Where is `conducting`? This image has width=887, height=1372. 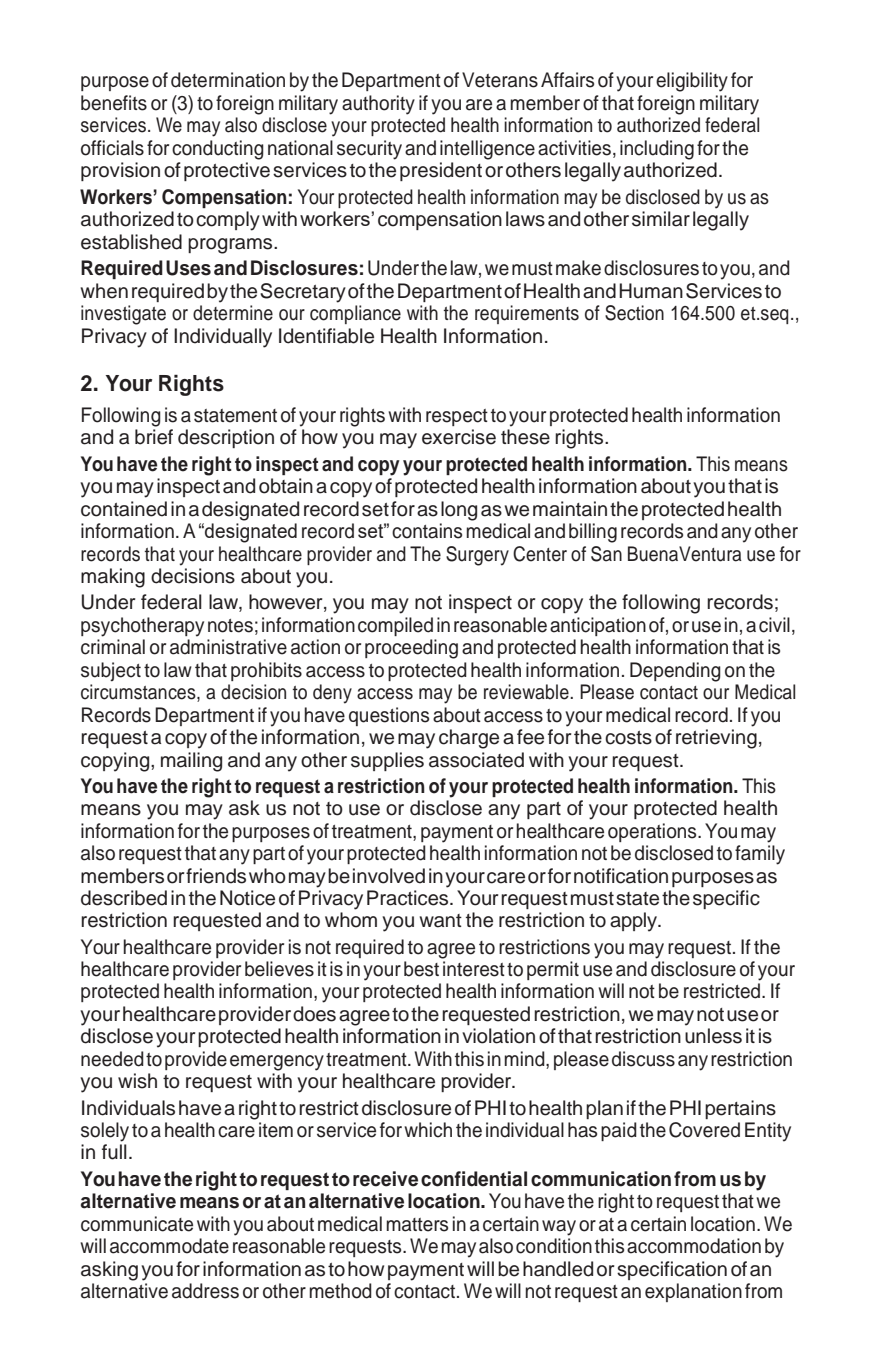 conducting is located at coordinates (218, 150).
